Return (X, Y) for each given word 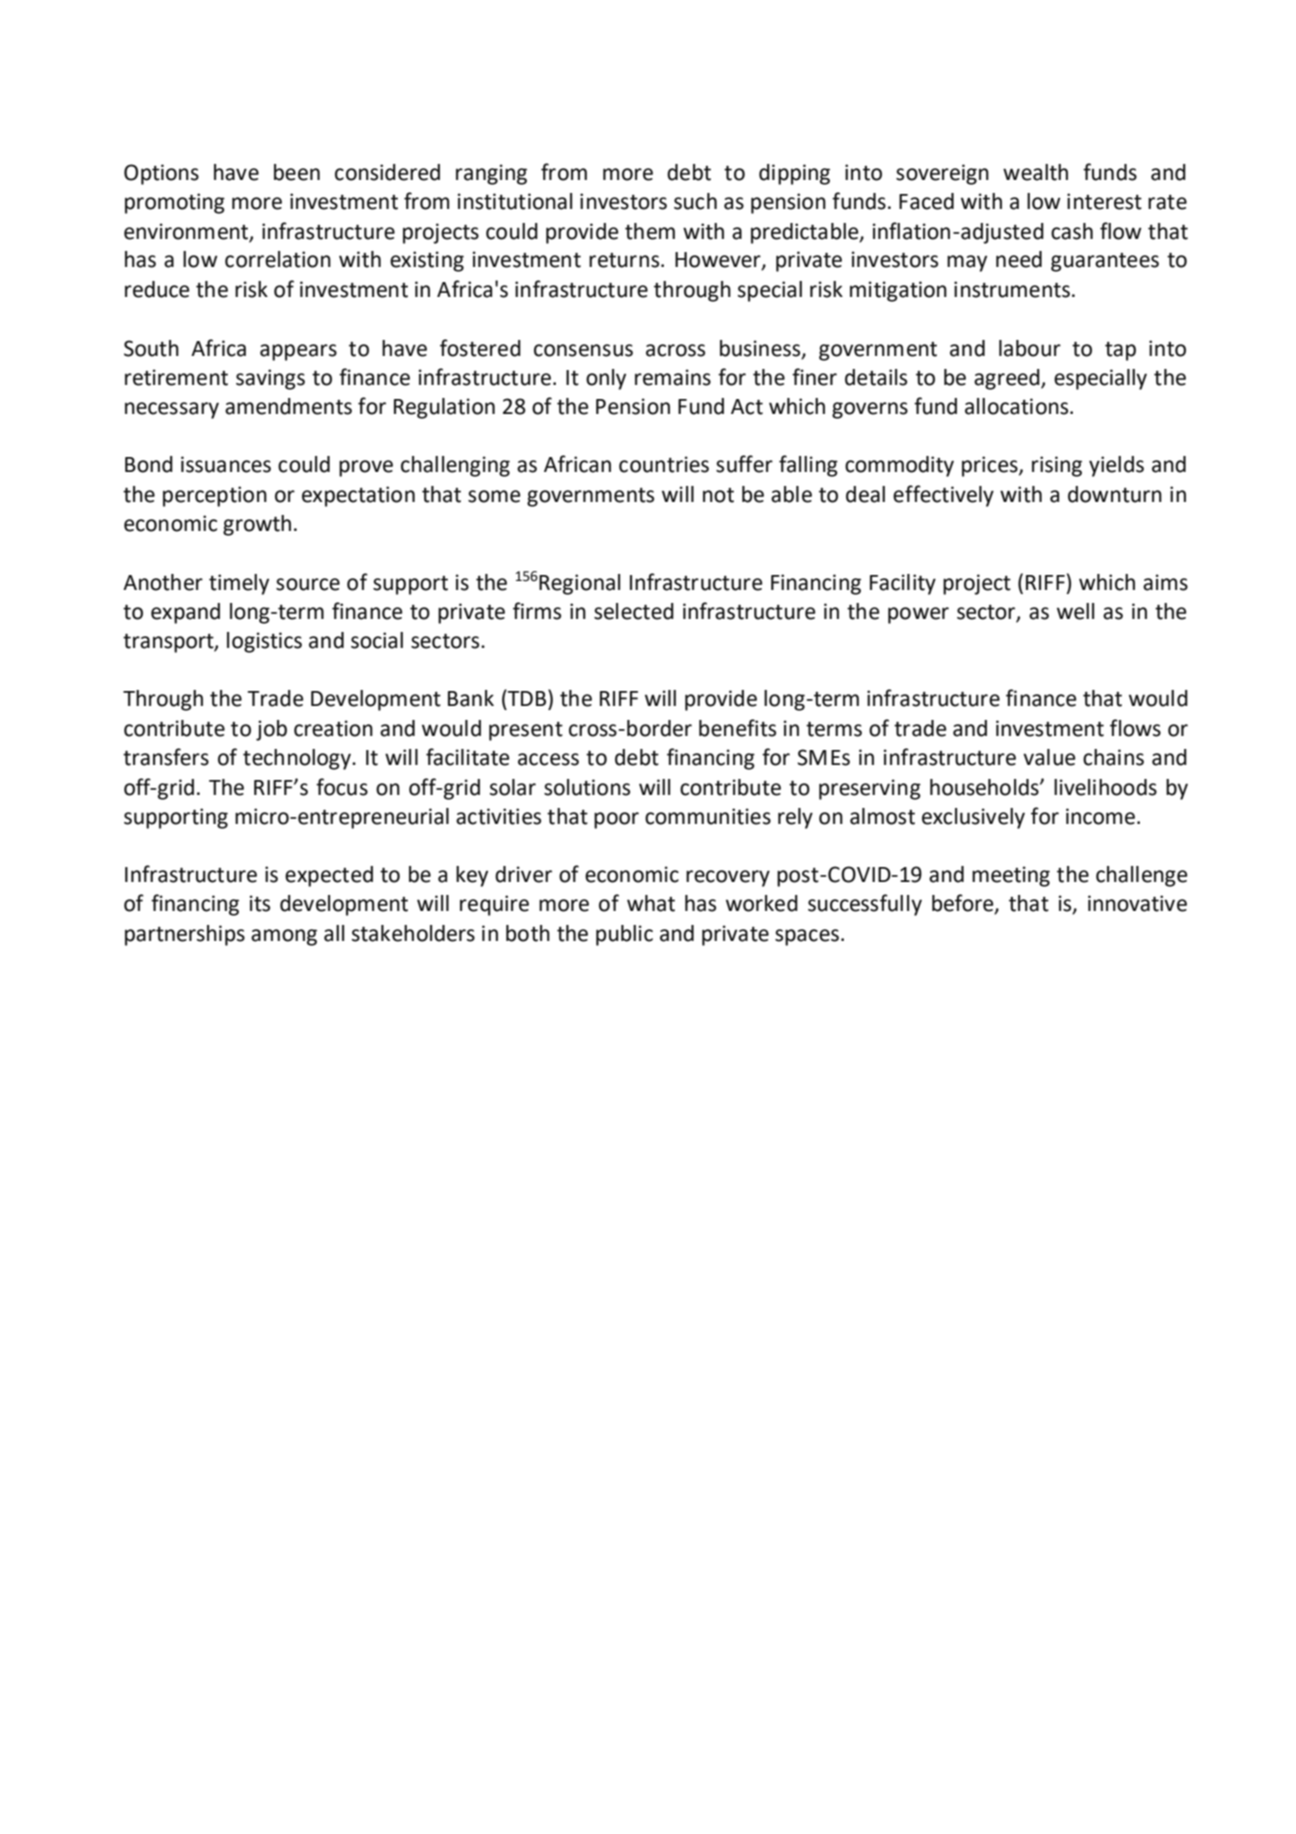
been (297, 172)
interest (1104, 201)
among (284, 937)
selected (634, 611)
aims (1165, 582)
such (695, 201)
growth (257, 525)
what (651, 903)
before (964, 904)
